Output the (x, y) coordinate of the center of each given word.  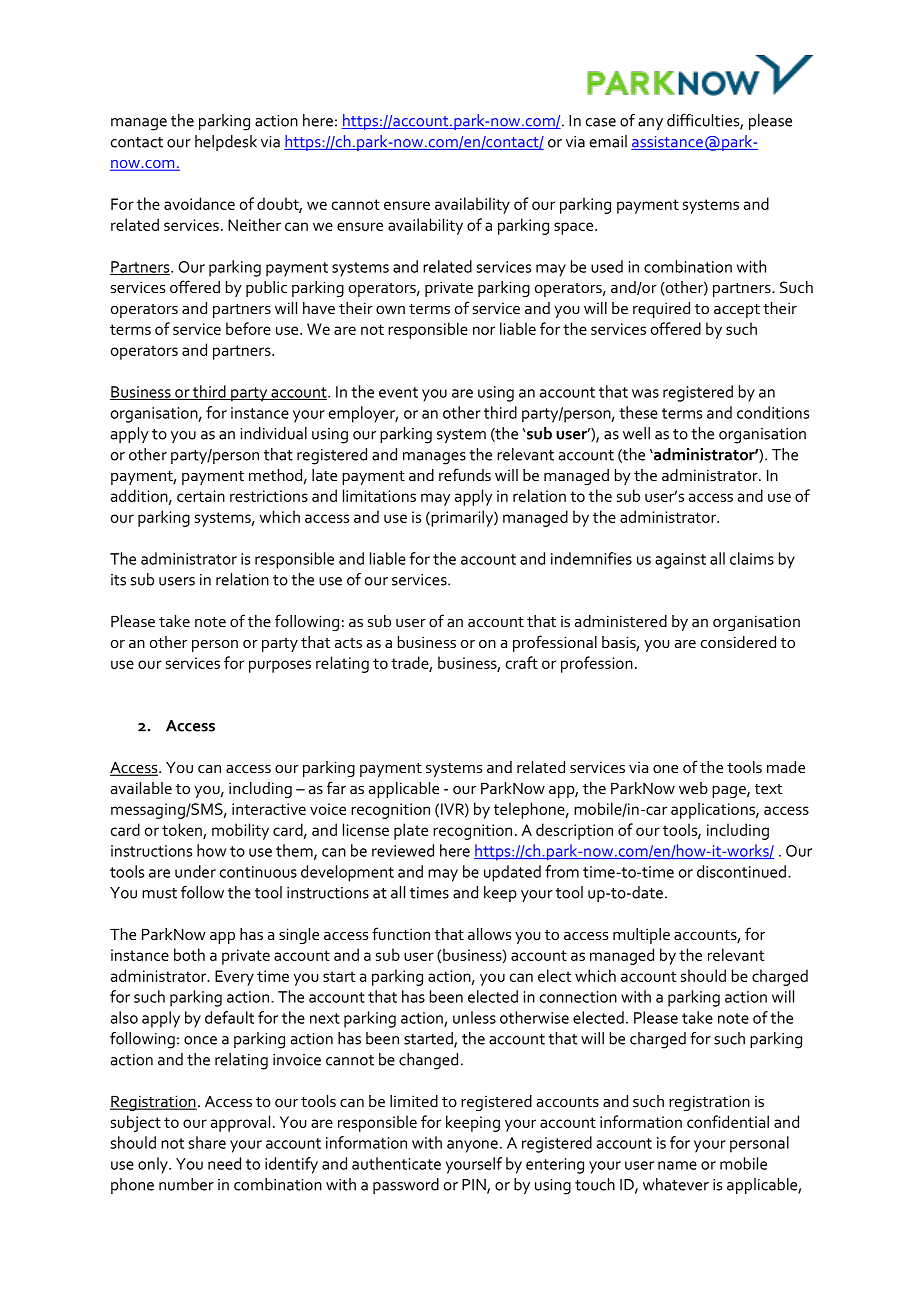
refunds (465, 474)
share (207, 1142)
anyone (472, 1146)
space (575, 228)
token (182, 829)
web (693, 788)
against (680, 561)
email (608, 141)
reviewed (403, 850)
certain (201, 496)
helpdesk (226, 143)
